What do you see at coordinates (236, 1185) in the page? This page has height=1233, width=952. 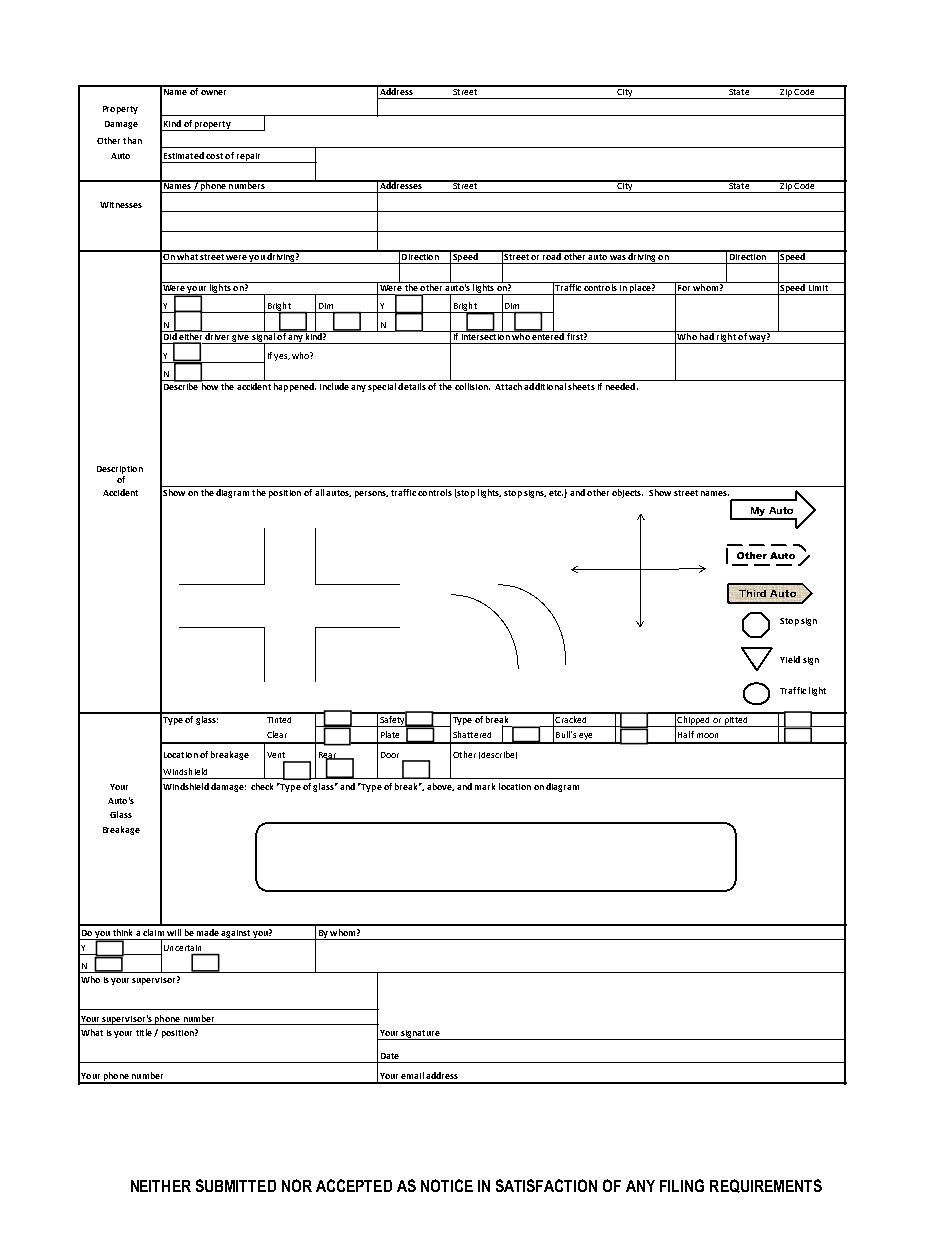 I see `SUBMITTED` at bounding box center [236, 1185].
